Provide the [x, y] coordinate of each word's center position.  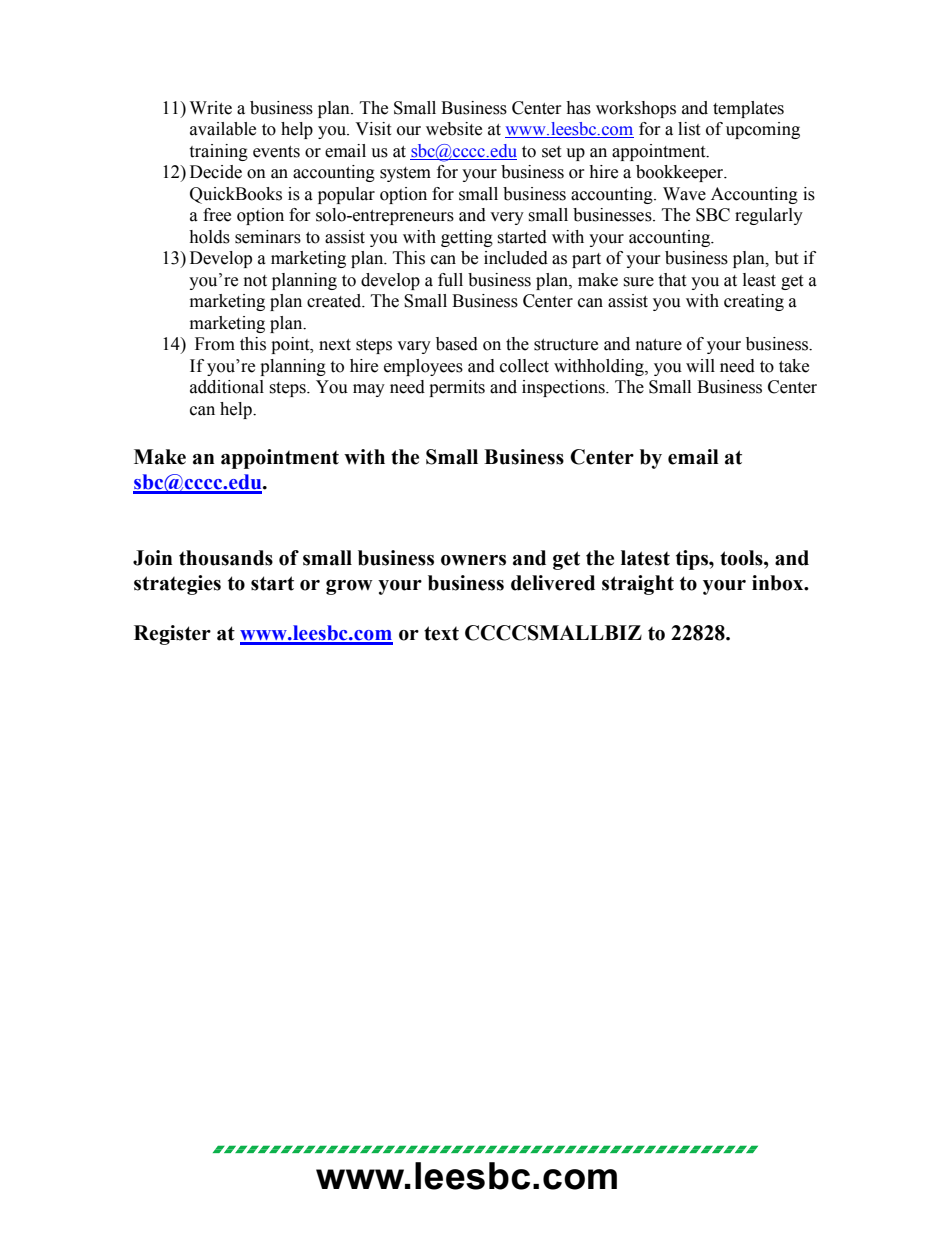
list [689, 129]
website [454, 129]
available [223, 129]
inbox [779, 583]
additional [227, 387]
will [700, 365]
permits [457, 388]
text [441, 633]
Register [172, 635]
